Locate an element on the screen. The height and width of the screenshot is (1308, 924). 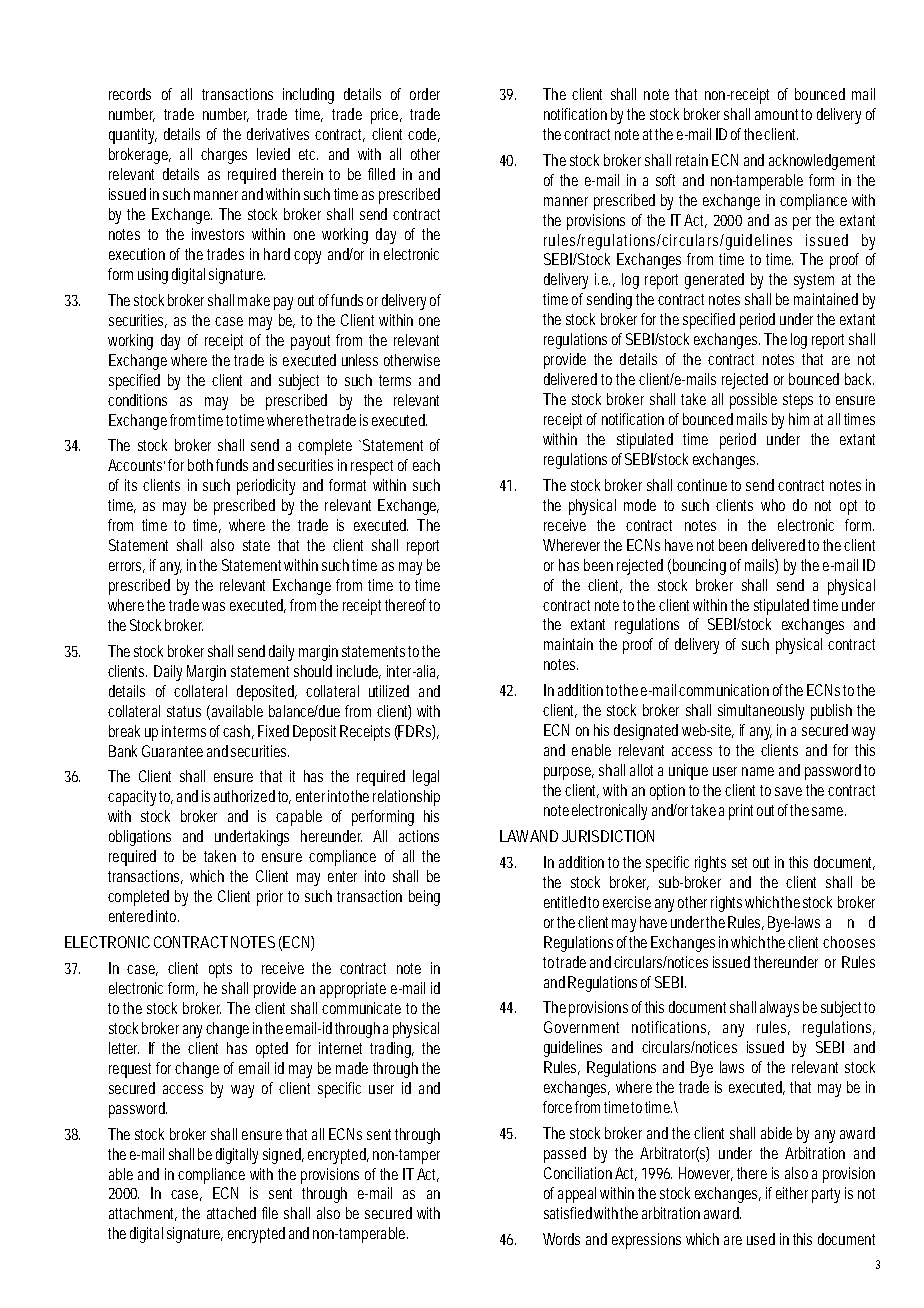
amount is located at coordinates (778, 114).
